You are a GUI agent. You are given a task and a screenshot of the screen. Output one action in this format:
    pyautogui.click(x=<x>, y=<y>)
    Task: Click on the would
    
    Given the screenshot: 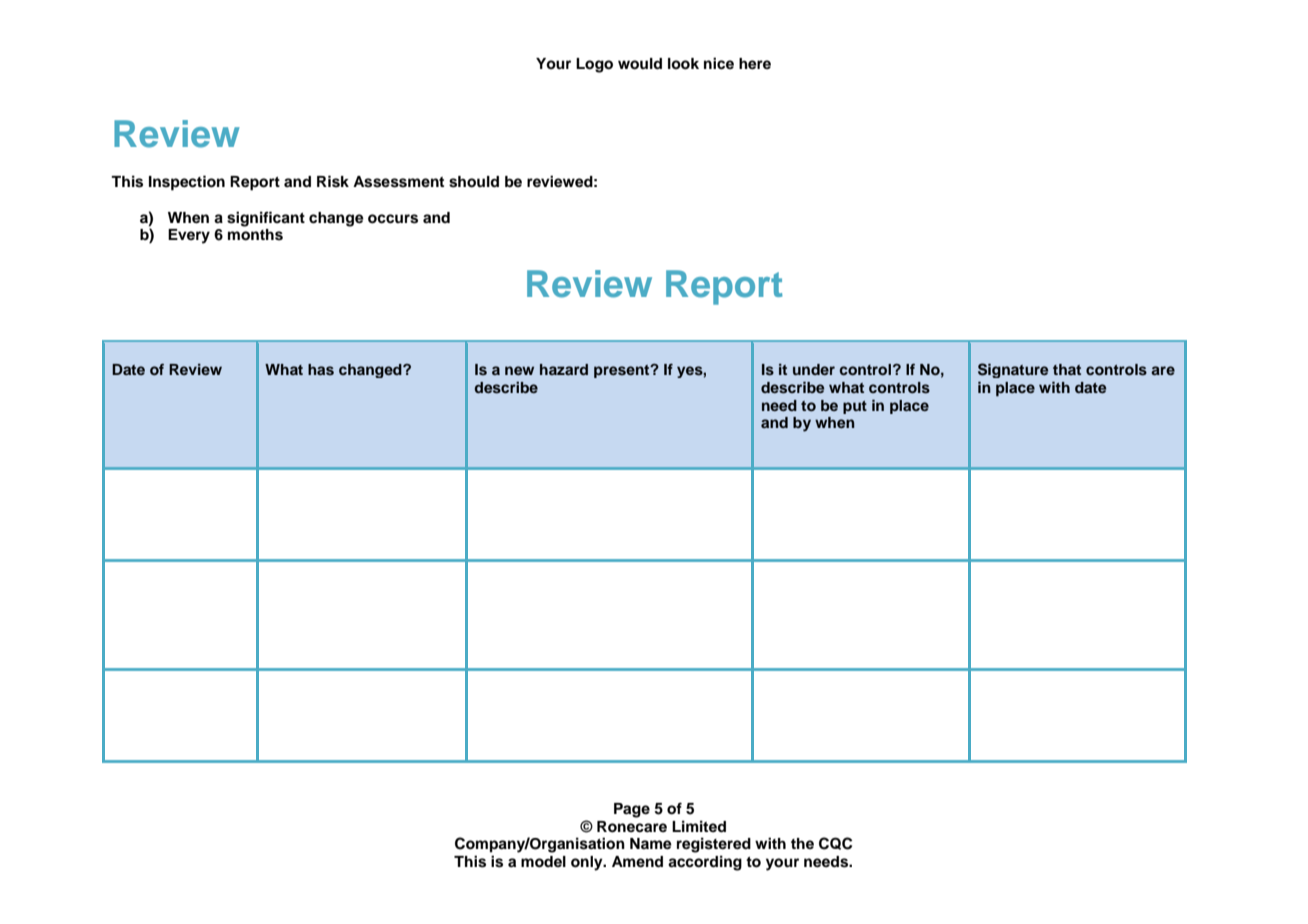 What is the action you would take?
    pyautogui.click(x=640, y=64)
